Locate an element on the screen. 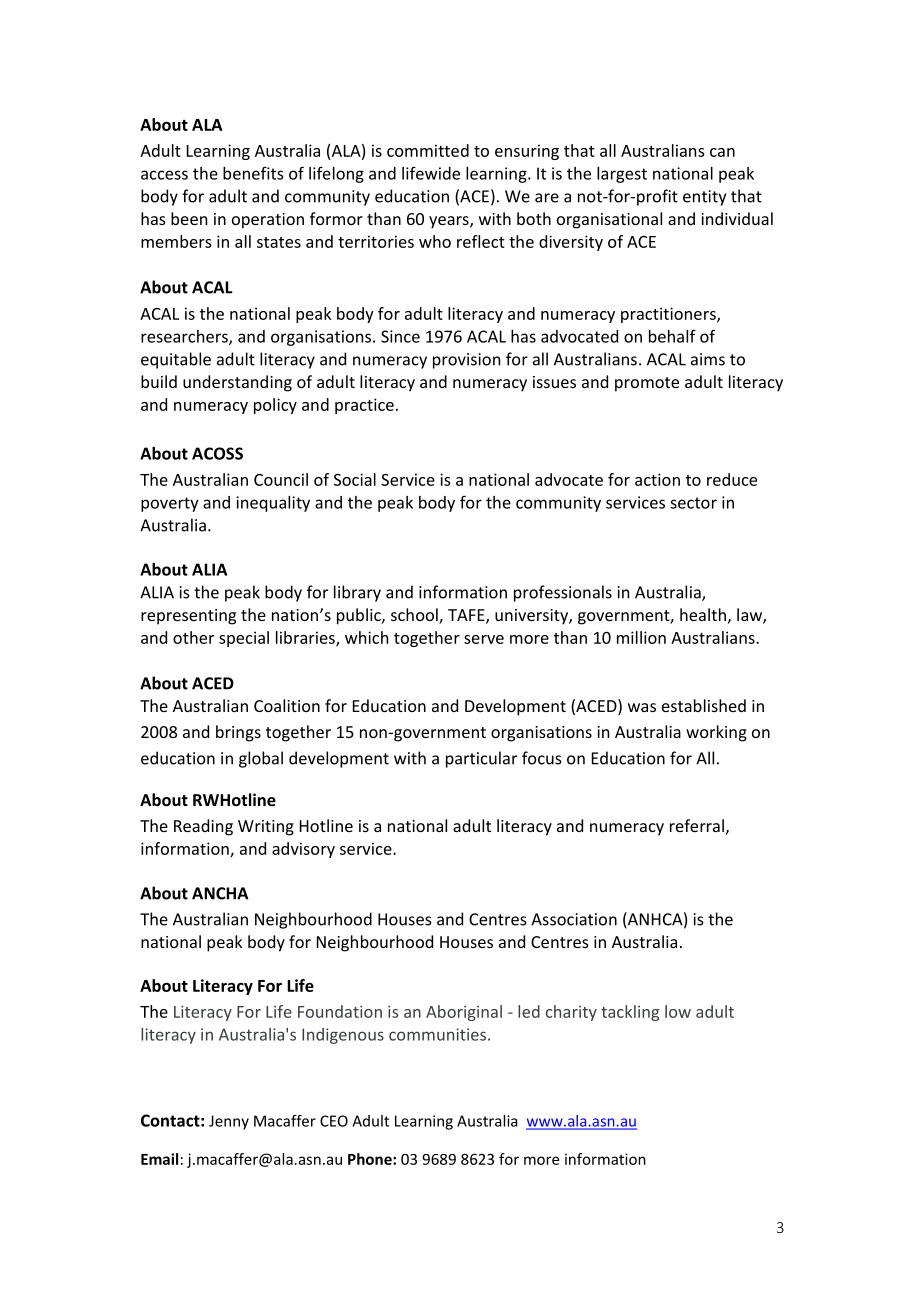 The height and width of the screenshot is (1308, 924). committed is located at coordinates (428, 150).
